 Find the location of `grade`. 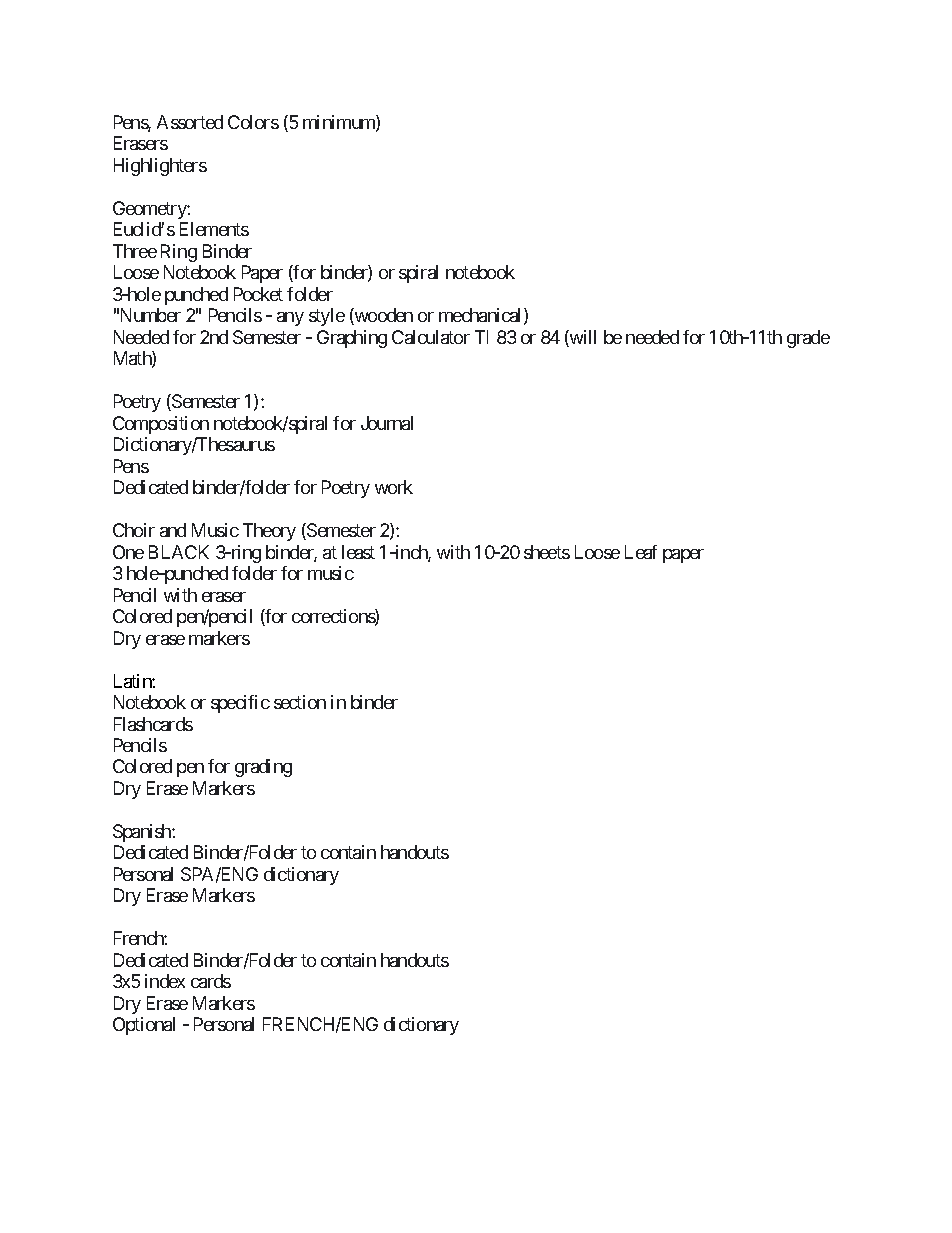

grade is located at coordinates (808, 339).
